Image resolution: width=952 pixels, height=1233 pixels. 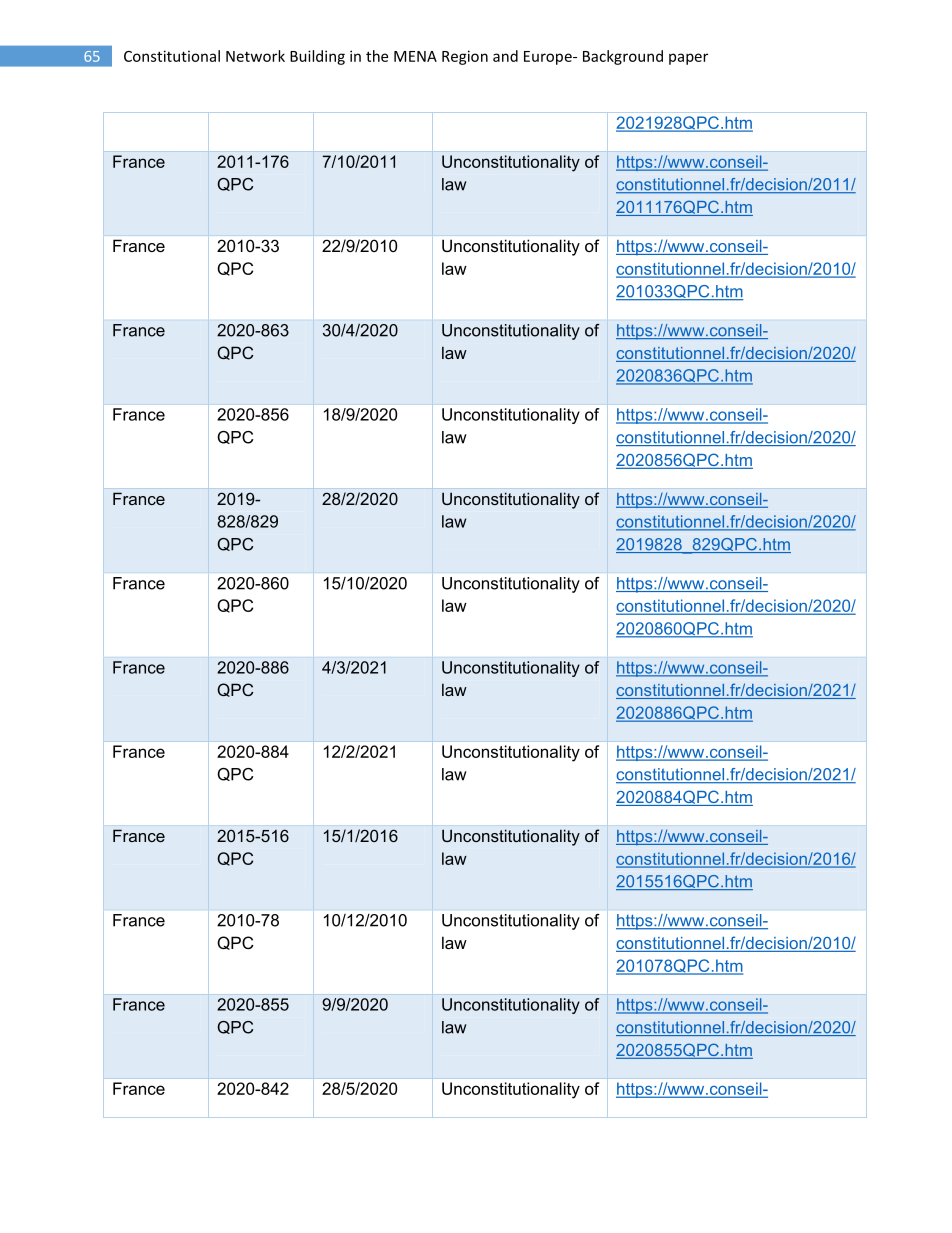 What do you see at coordinates (317, 57) in the screenshot?
I see `Building` at bounding box center [317, 57].
